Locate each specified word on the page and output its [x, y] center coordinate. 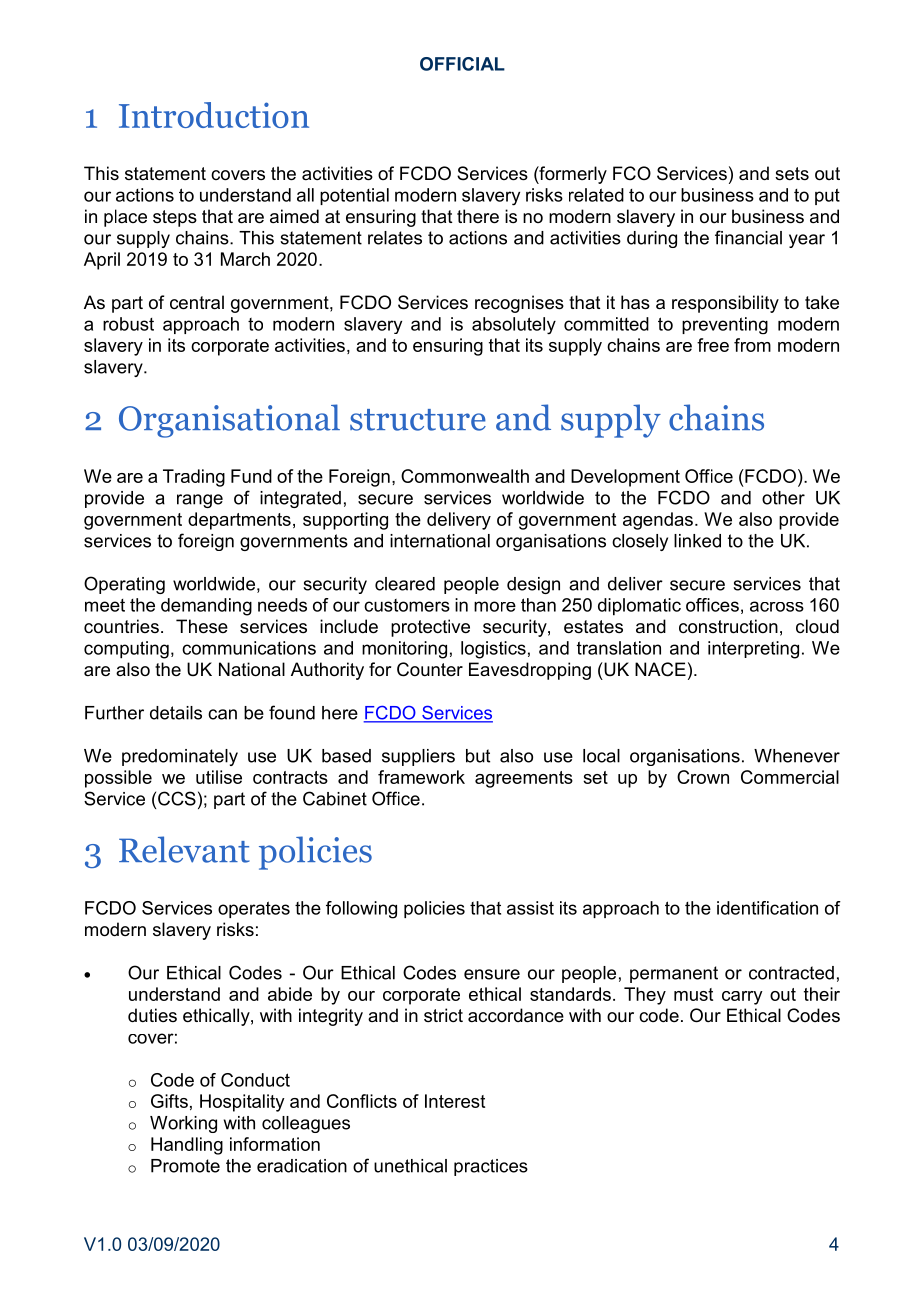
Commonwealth [465, 476]
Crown [703, 777]
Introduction [214, 115]
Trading [194, 478]
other [783, 498]
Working [183, 1124]
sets [792, 174]
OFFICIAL [462, 64]
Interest [455, 1101]
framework [421, 777]
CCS [177, 798]
